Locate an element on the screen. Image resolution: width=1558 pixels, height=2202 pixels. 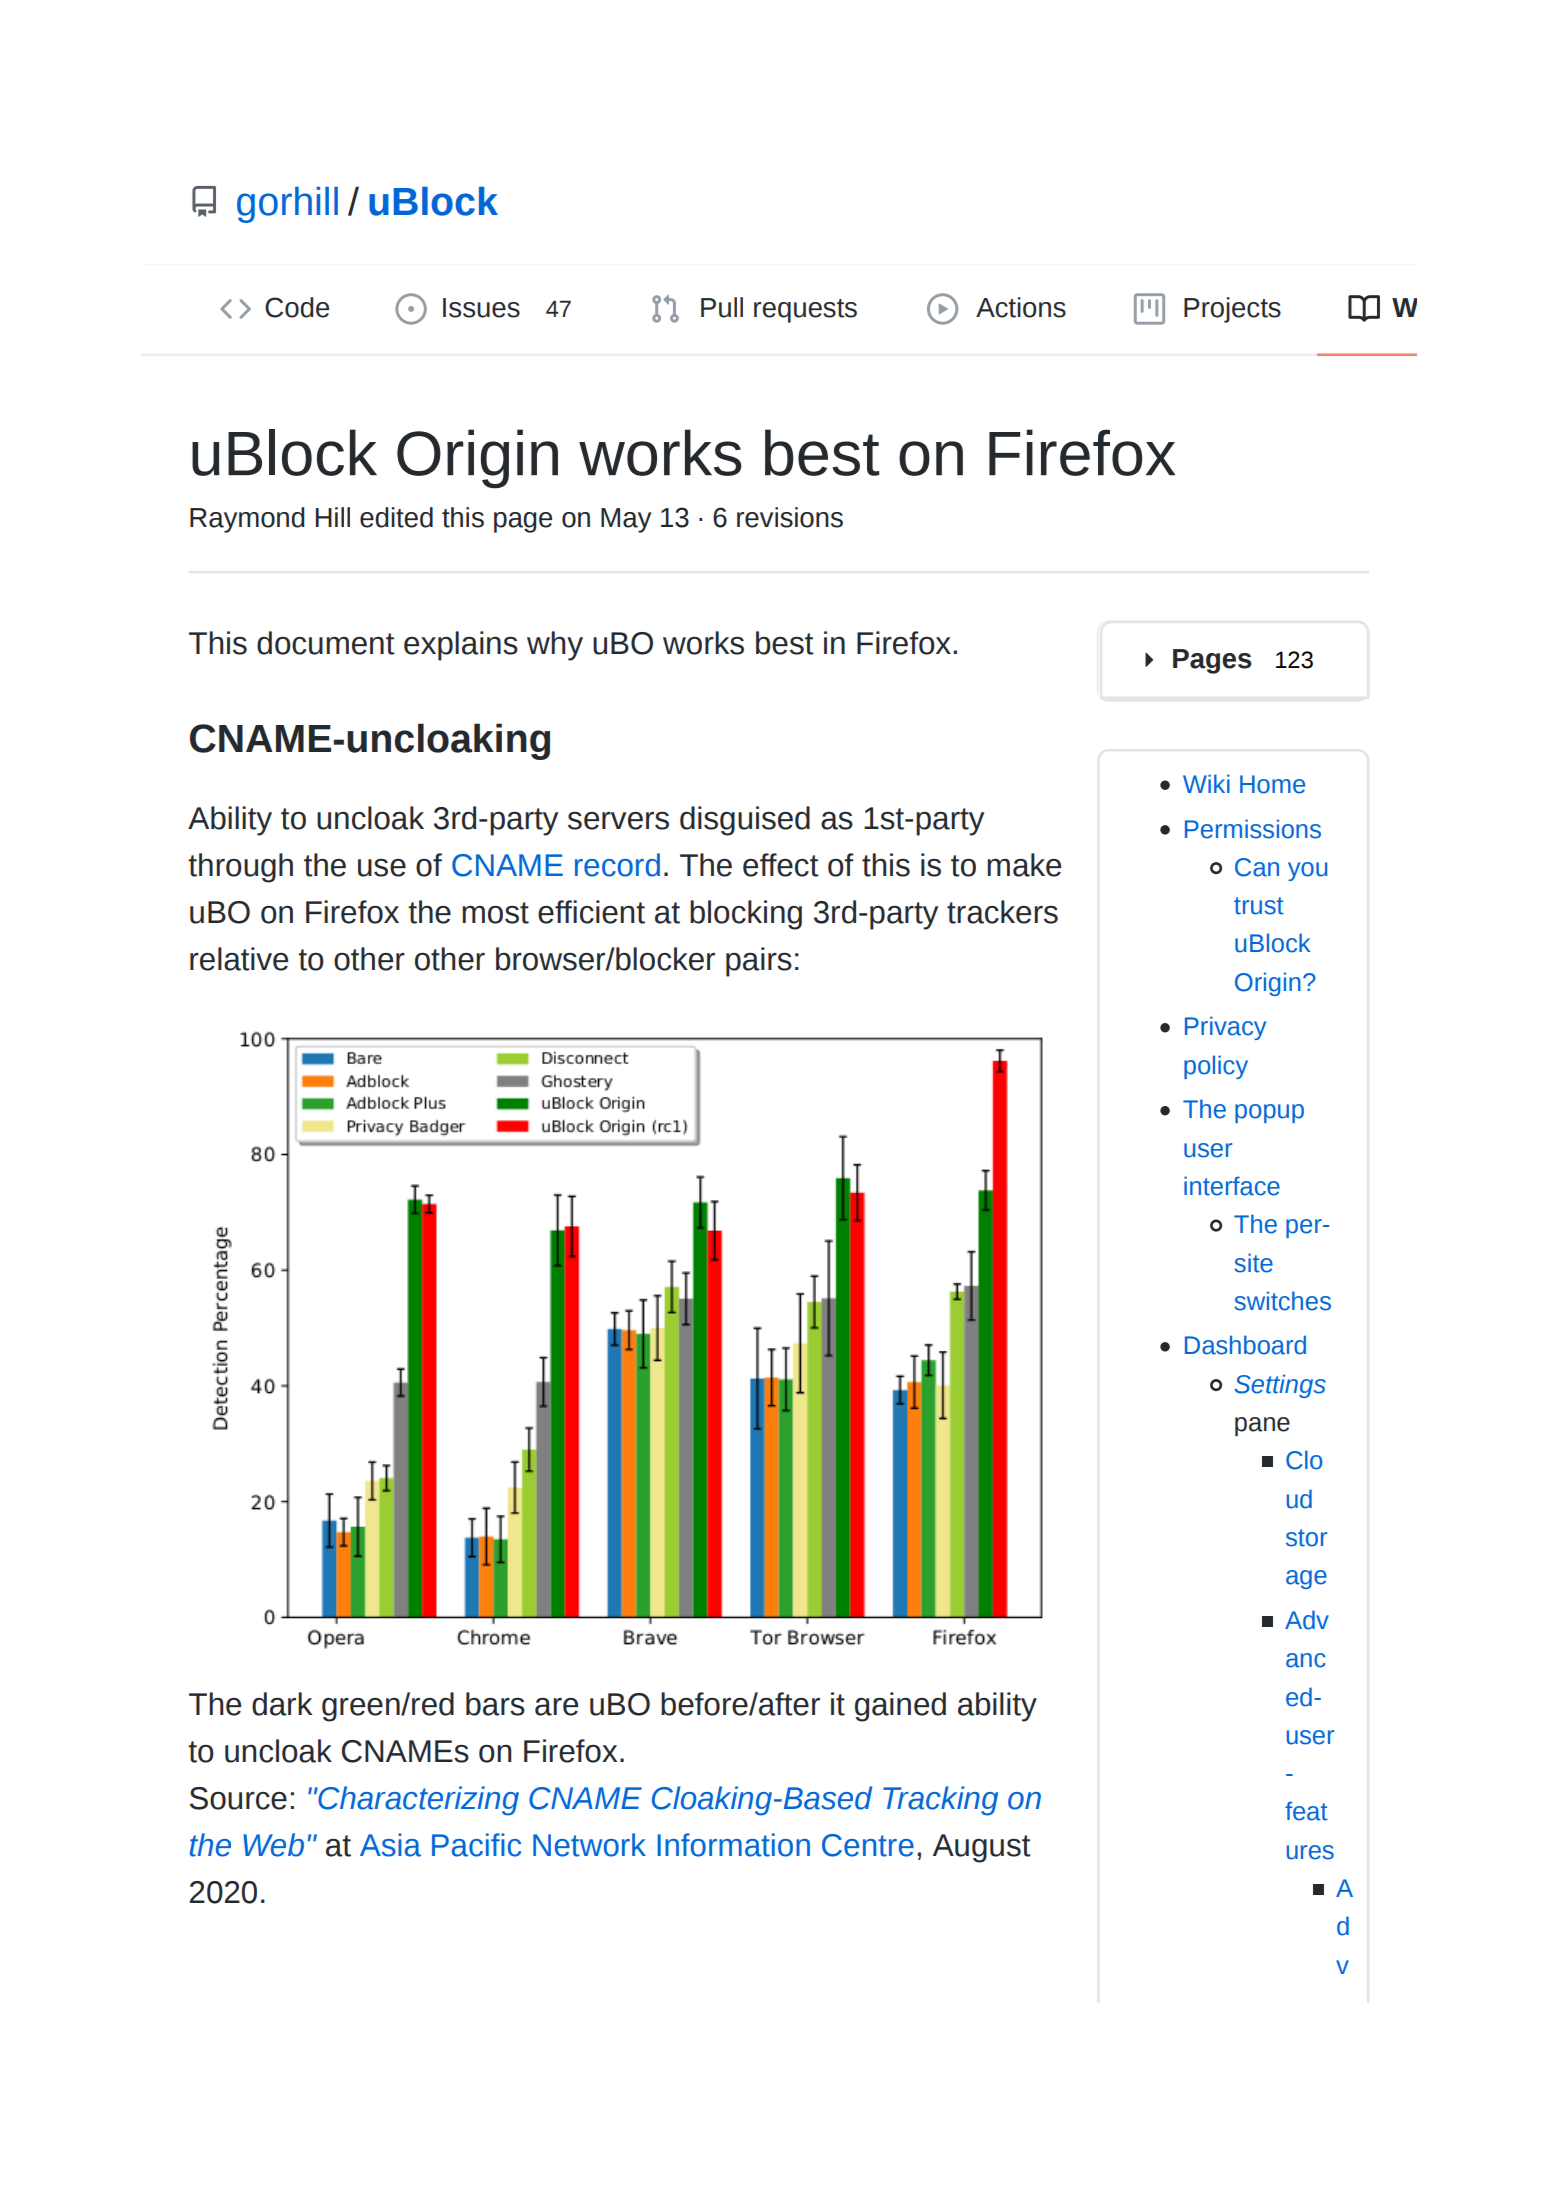
Code is located at coordinates (297, 307).
